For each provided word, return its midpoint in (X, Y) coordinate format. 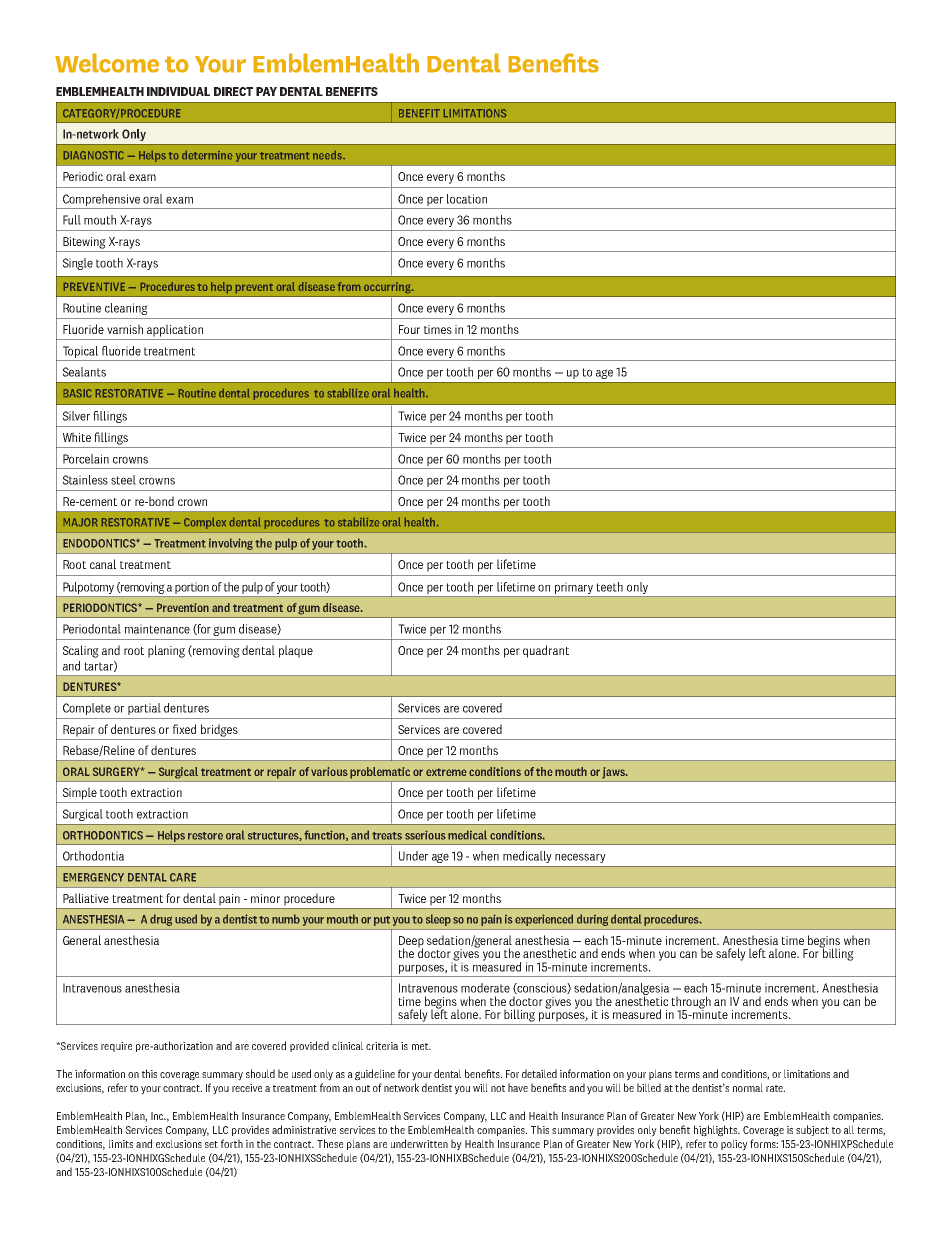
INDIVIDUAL (178, 91)
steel (123, 480)
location (467, 199)
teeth (609, 587)
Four (409, 329)
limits (121, 1143)
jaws (614, 773)
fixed (184, 729)
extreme (446, 772)
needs (328, 155)
